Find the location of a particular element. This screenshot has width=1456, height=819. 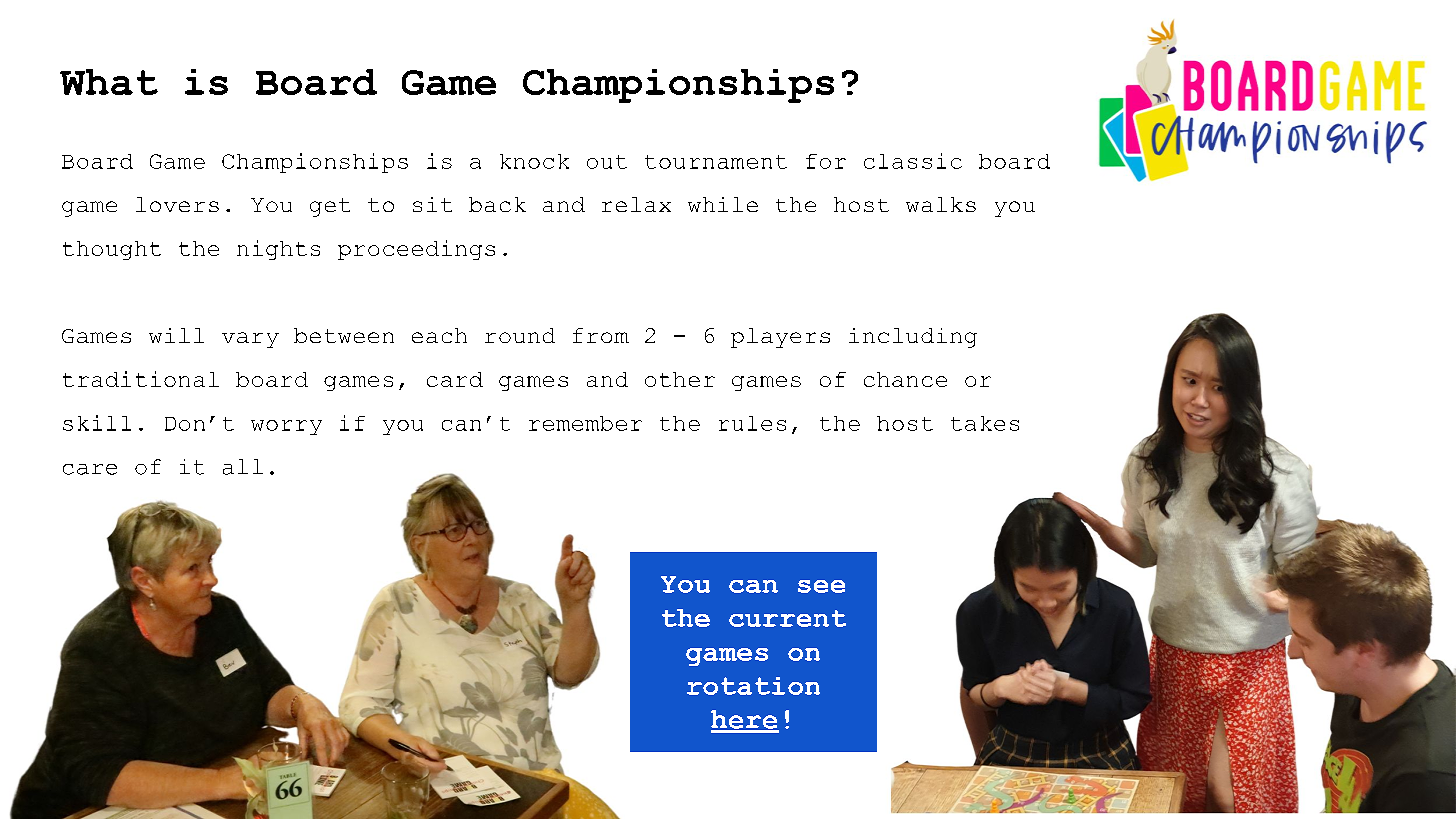

knock is located at coordinates (534, 161).
